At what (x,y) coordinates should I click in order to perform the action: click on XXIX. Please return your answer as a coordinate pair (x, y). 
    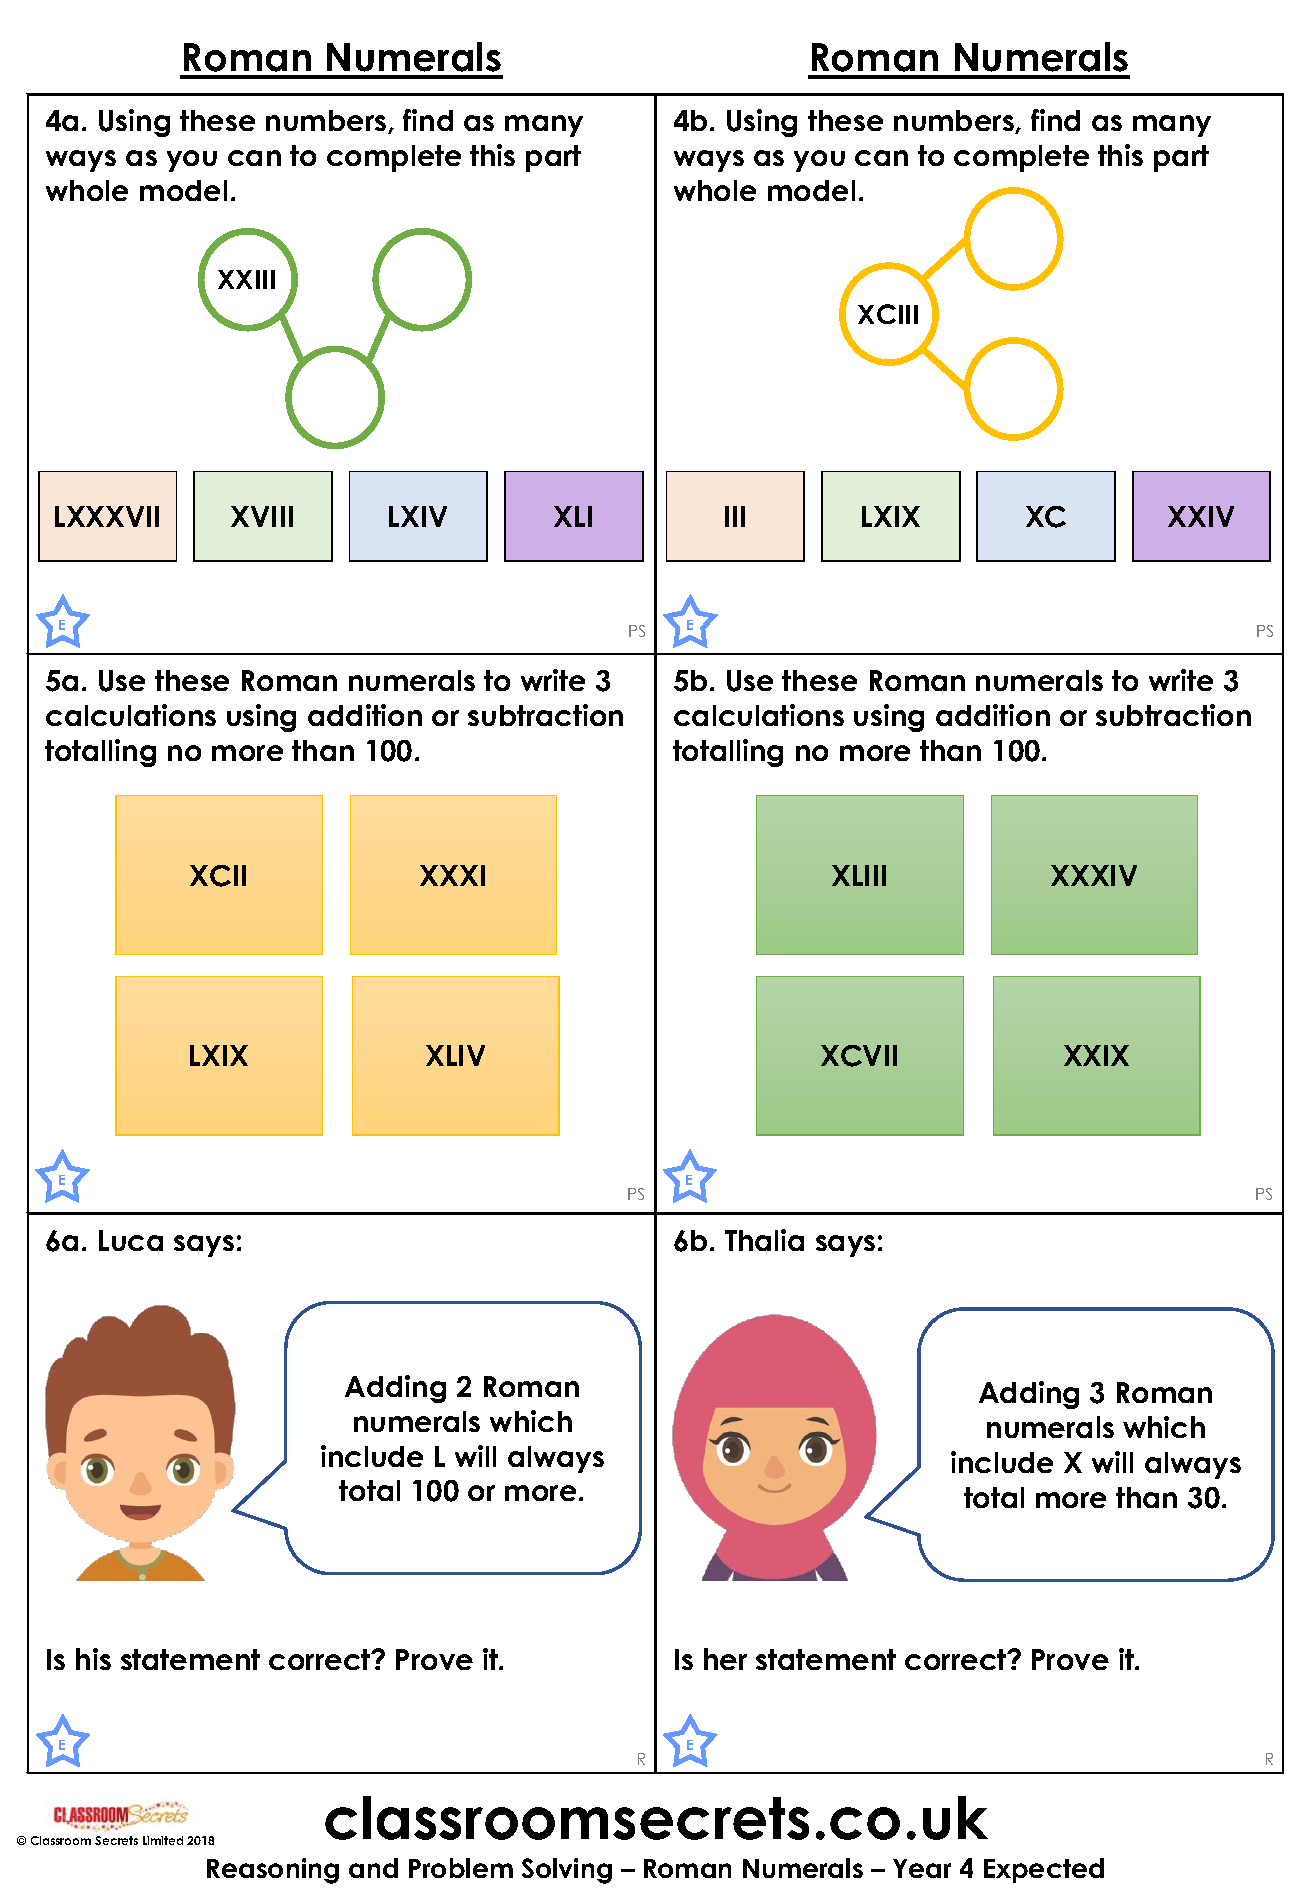
    Looking at the image, I should click on (1096, 1055).
